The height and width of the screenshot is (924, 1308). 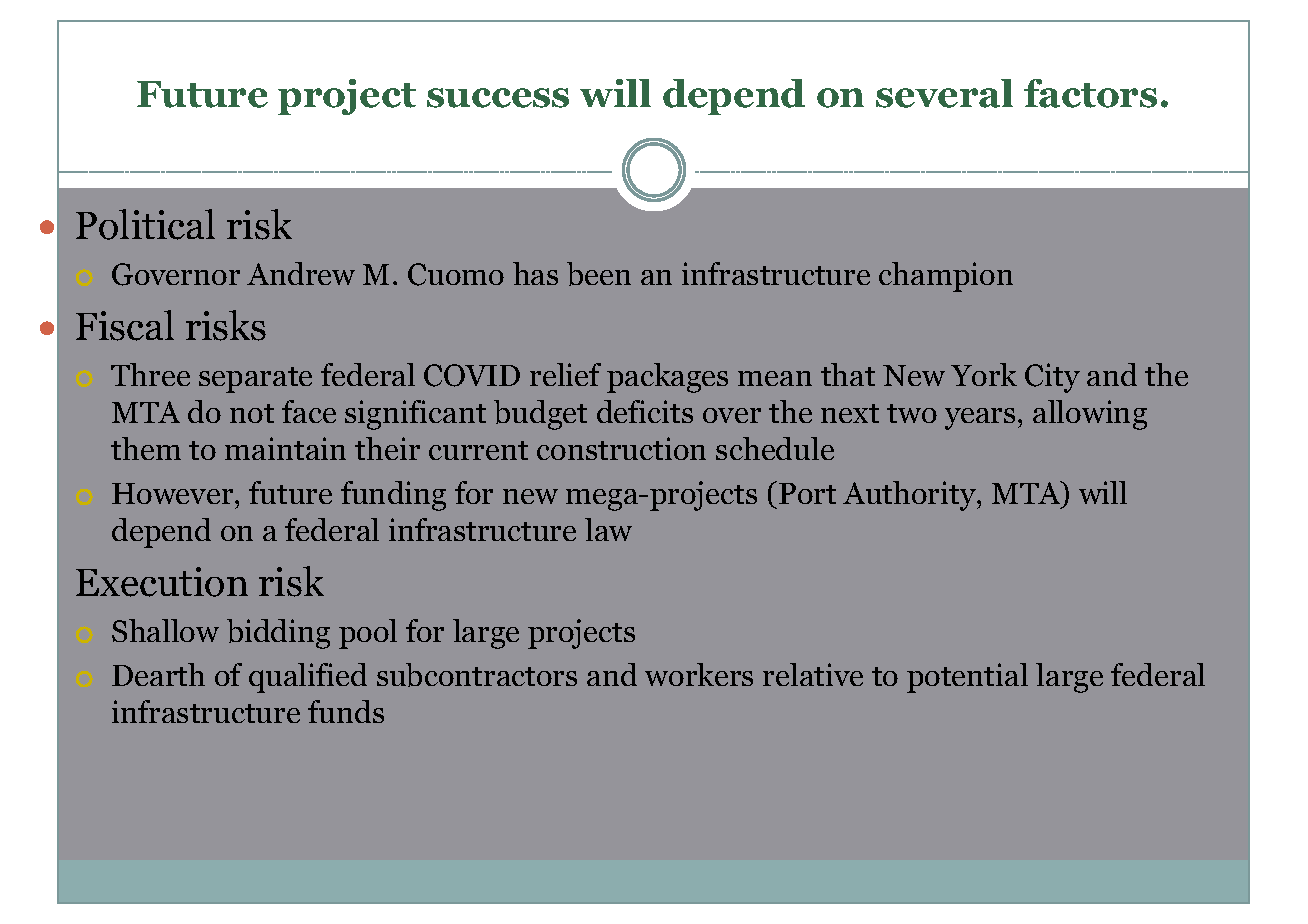 What do you see at coordinates (1090, 93) in the screenshot?
I see `factors` at bounding box center [1090, 93].
